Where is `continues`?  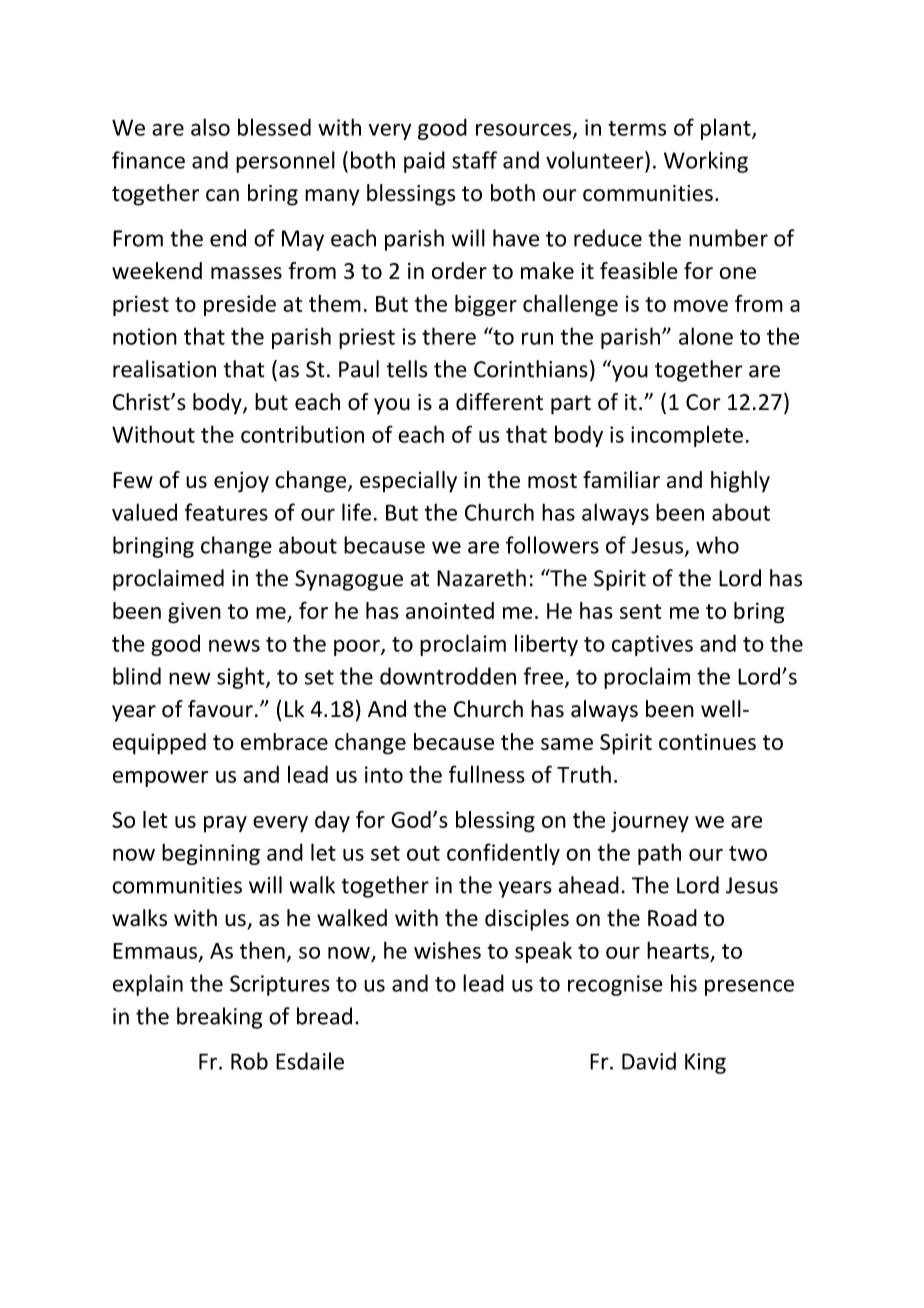
continues is located at coordinates (707, 742).
